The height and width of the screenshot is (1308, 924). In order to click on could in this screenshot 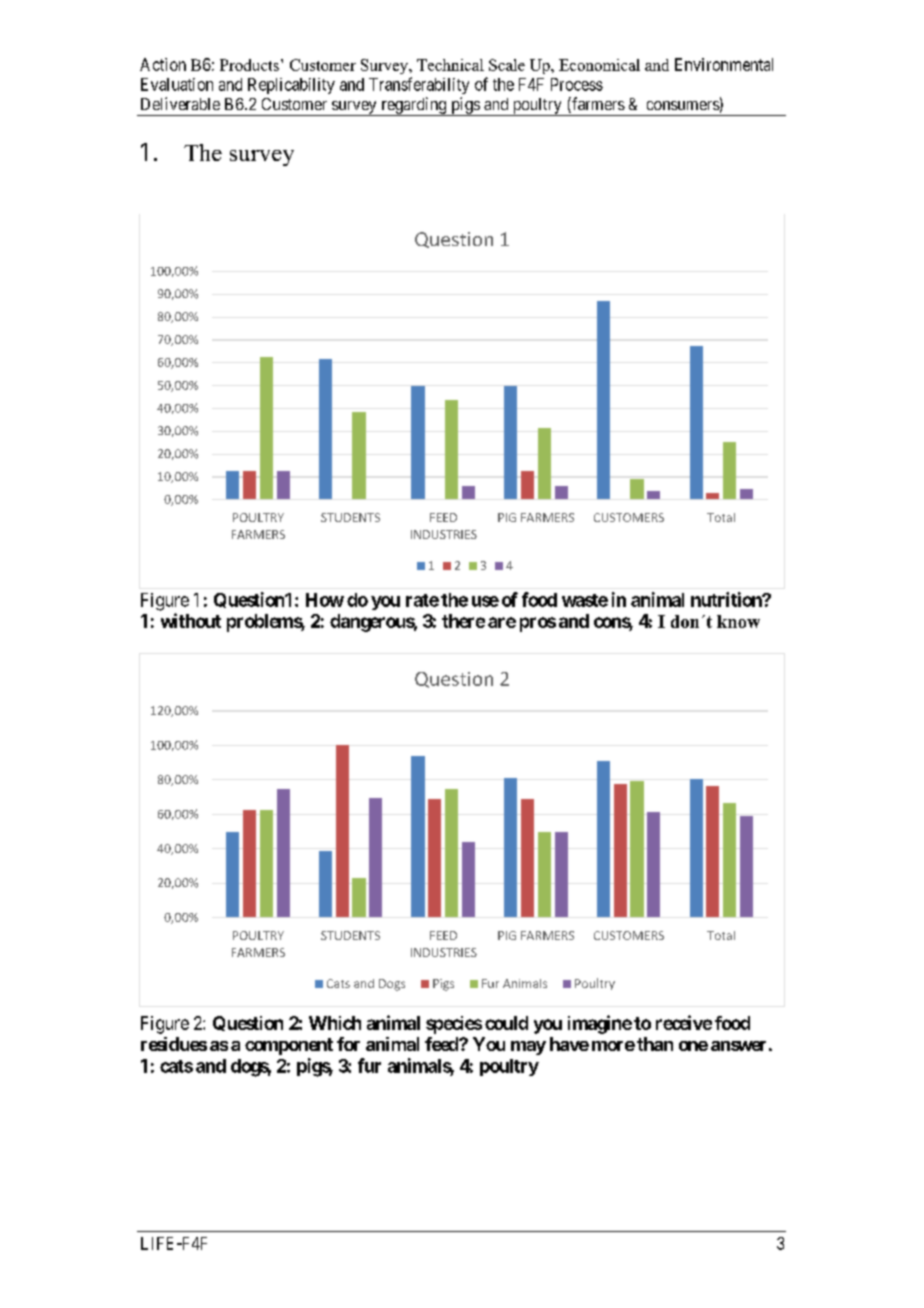, I will do `click(506, 1023)`.
